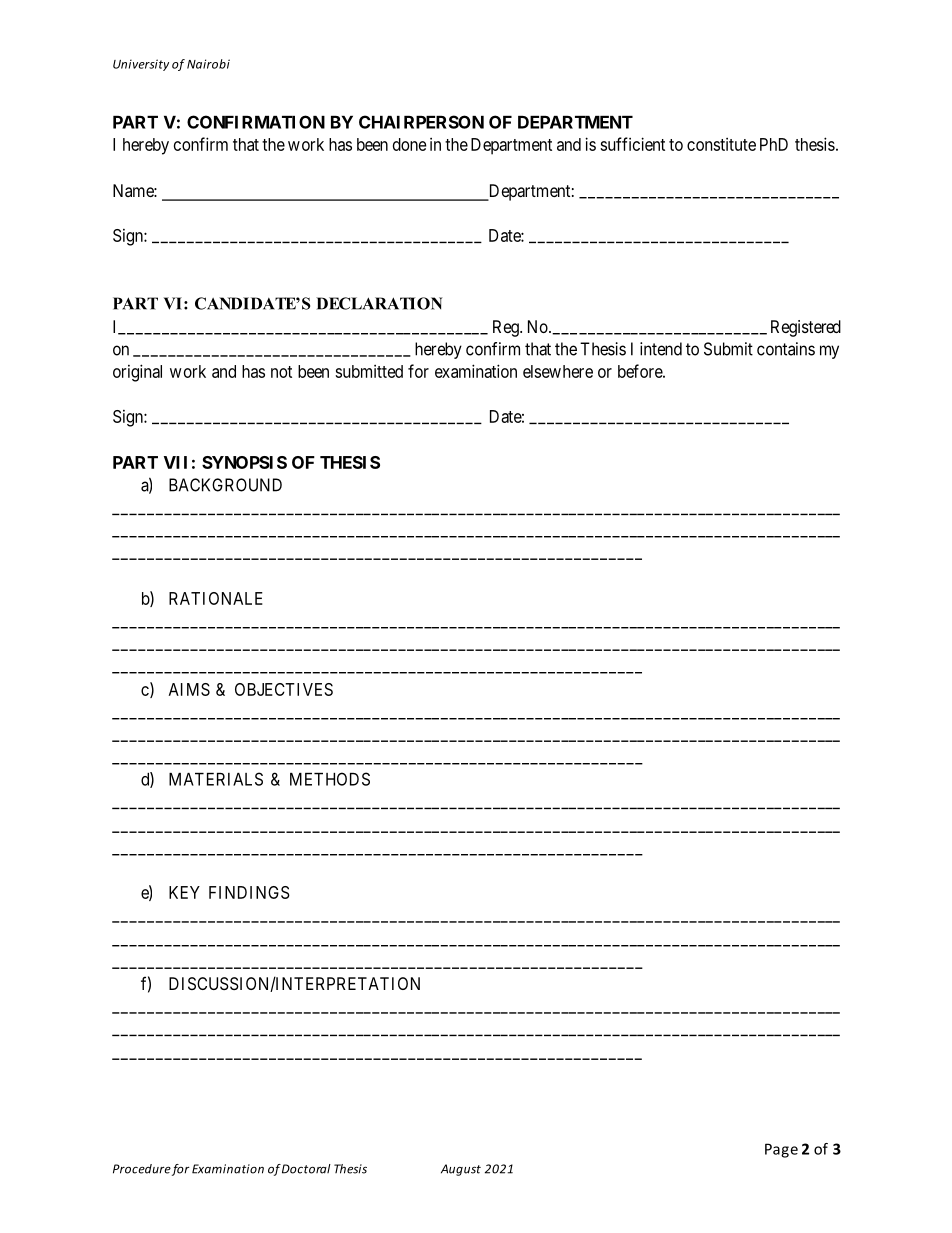  What do you see at coordinates (786, 349) in the screenshot?
I see `contains` at bounding box center [786, 349].
